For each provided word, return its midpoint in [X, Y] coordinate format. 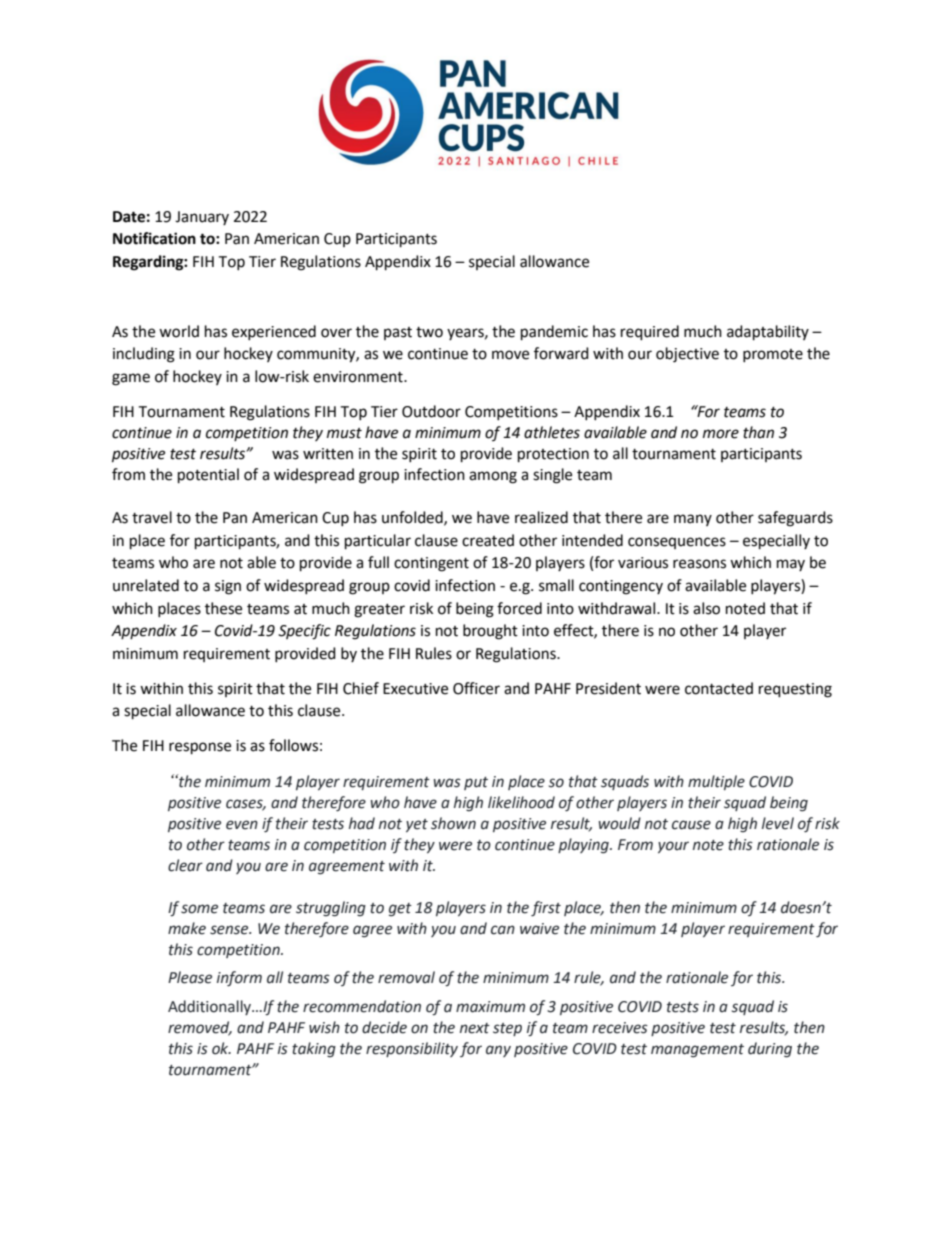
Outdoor [431, 411]
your [673, 847]
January [202, 218]
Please [190, 977]
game [131, 379]
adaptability [768, 333]
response [200, 748]
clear [185, 865]
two [429, 332]
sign [228, 587]
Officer [476, 688]
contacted [719, 688]
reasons [699, 564]
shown [453, 823]
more [721, 434]
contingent [431, 564]
